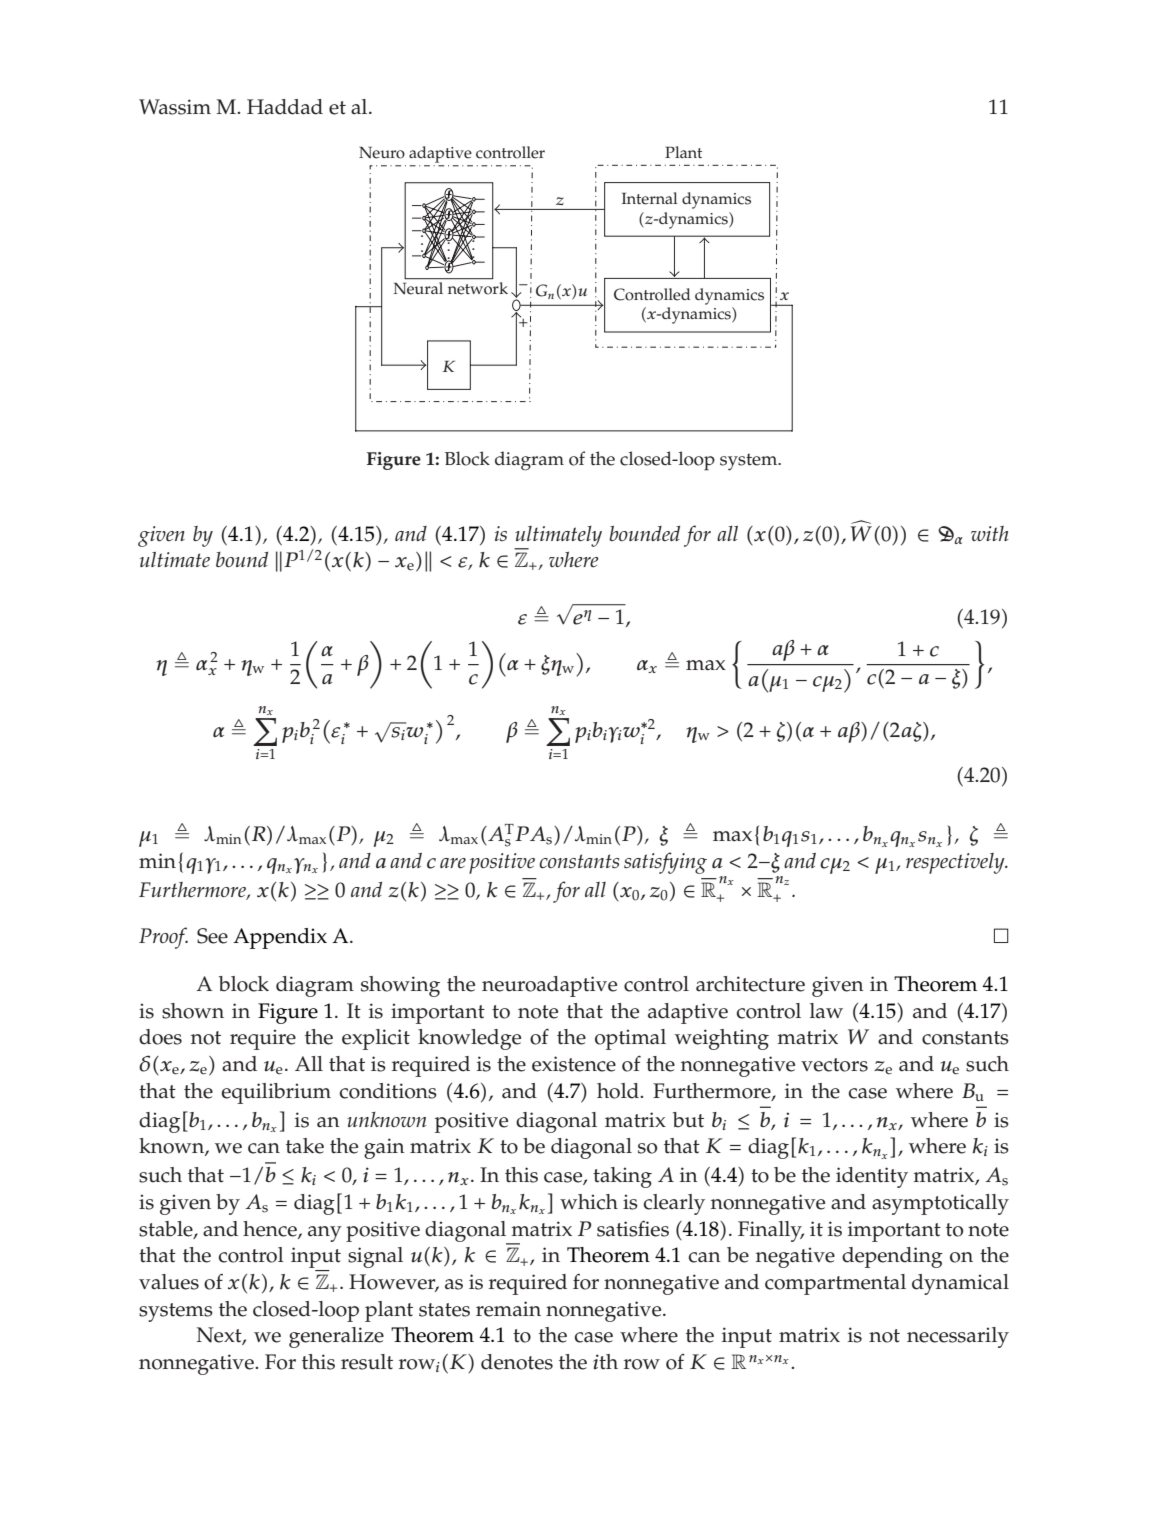 The height and width of the screenshot is (1516, 1149). What do you see at coordinates (478, 288) in the screenshot?
I see `network` at bounding box center [478, 288].
